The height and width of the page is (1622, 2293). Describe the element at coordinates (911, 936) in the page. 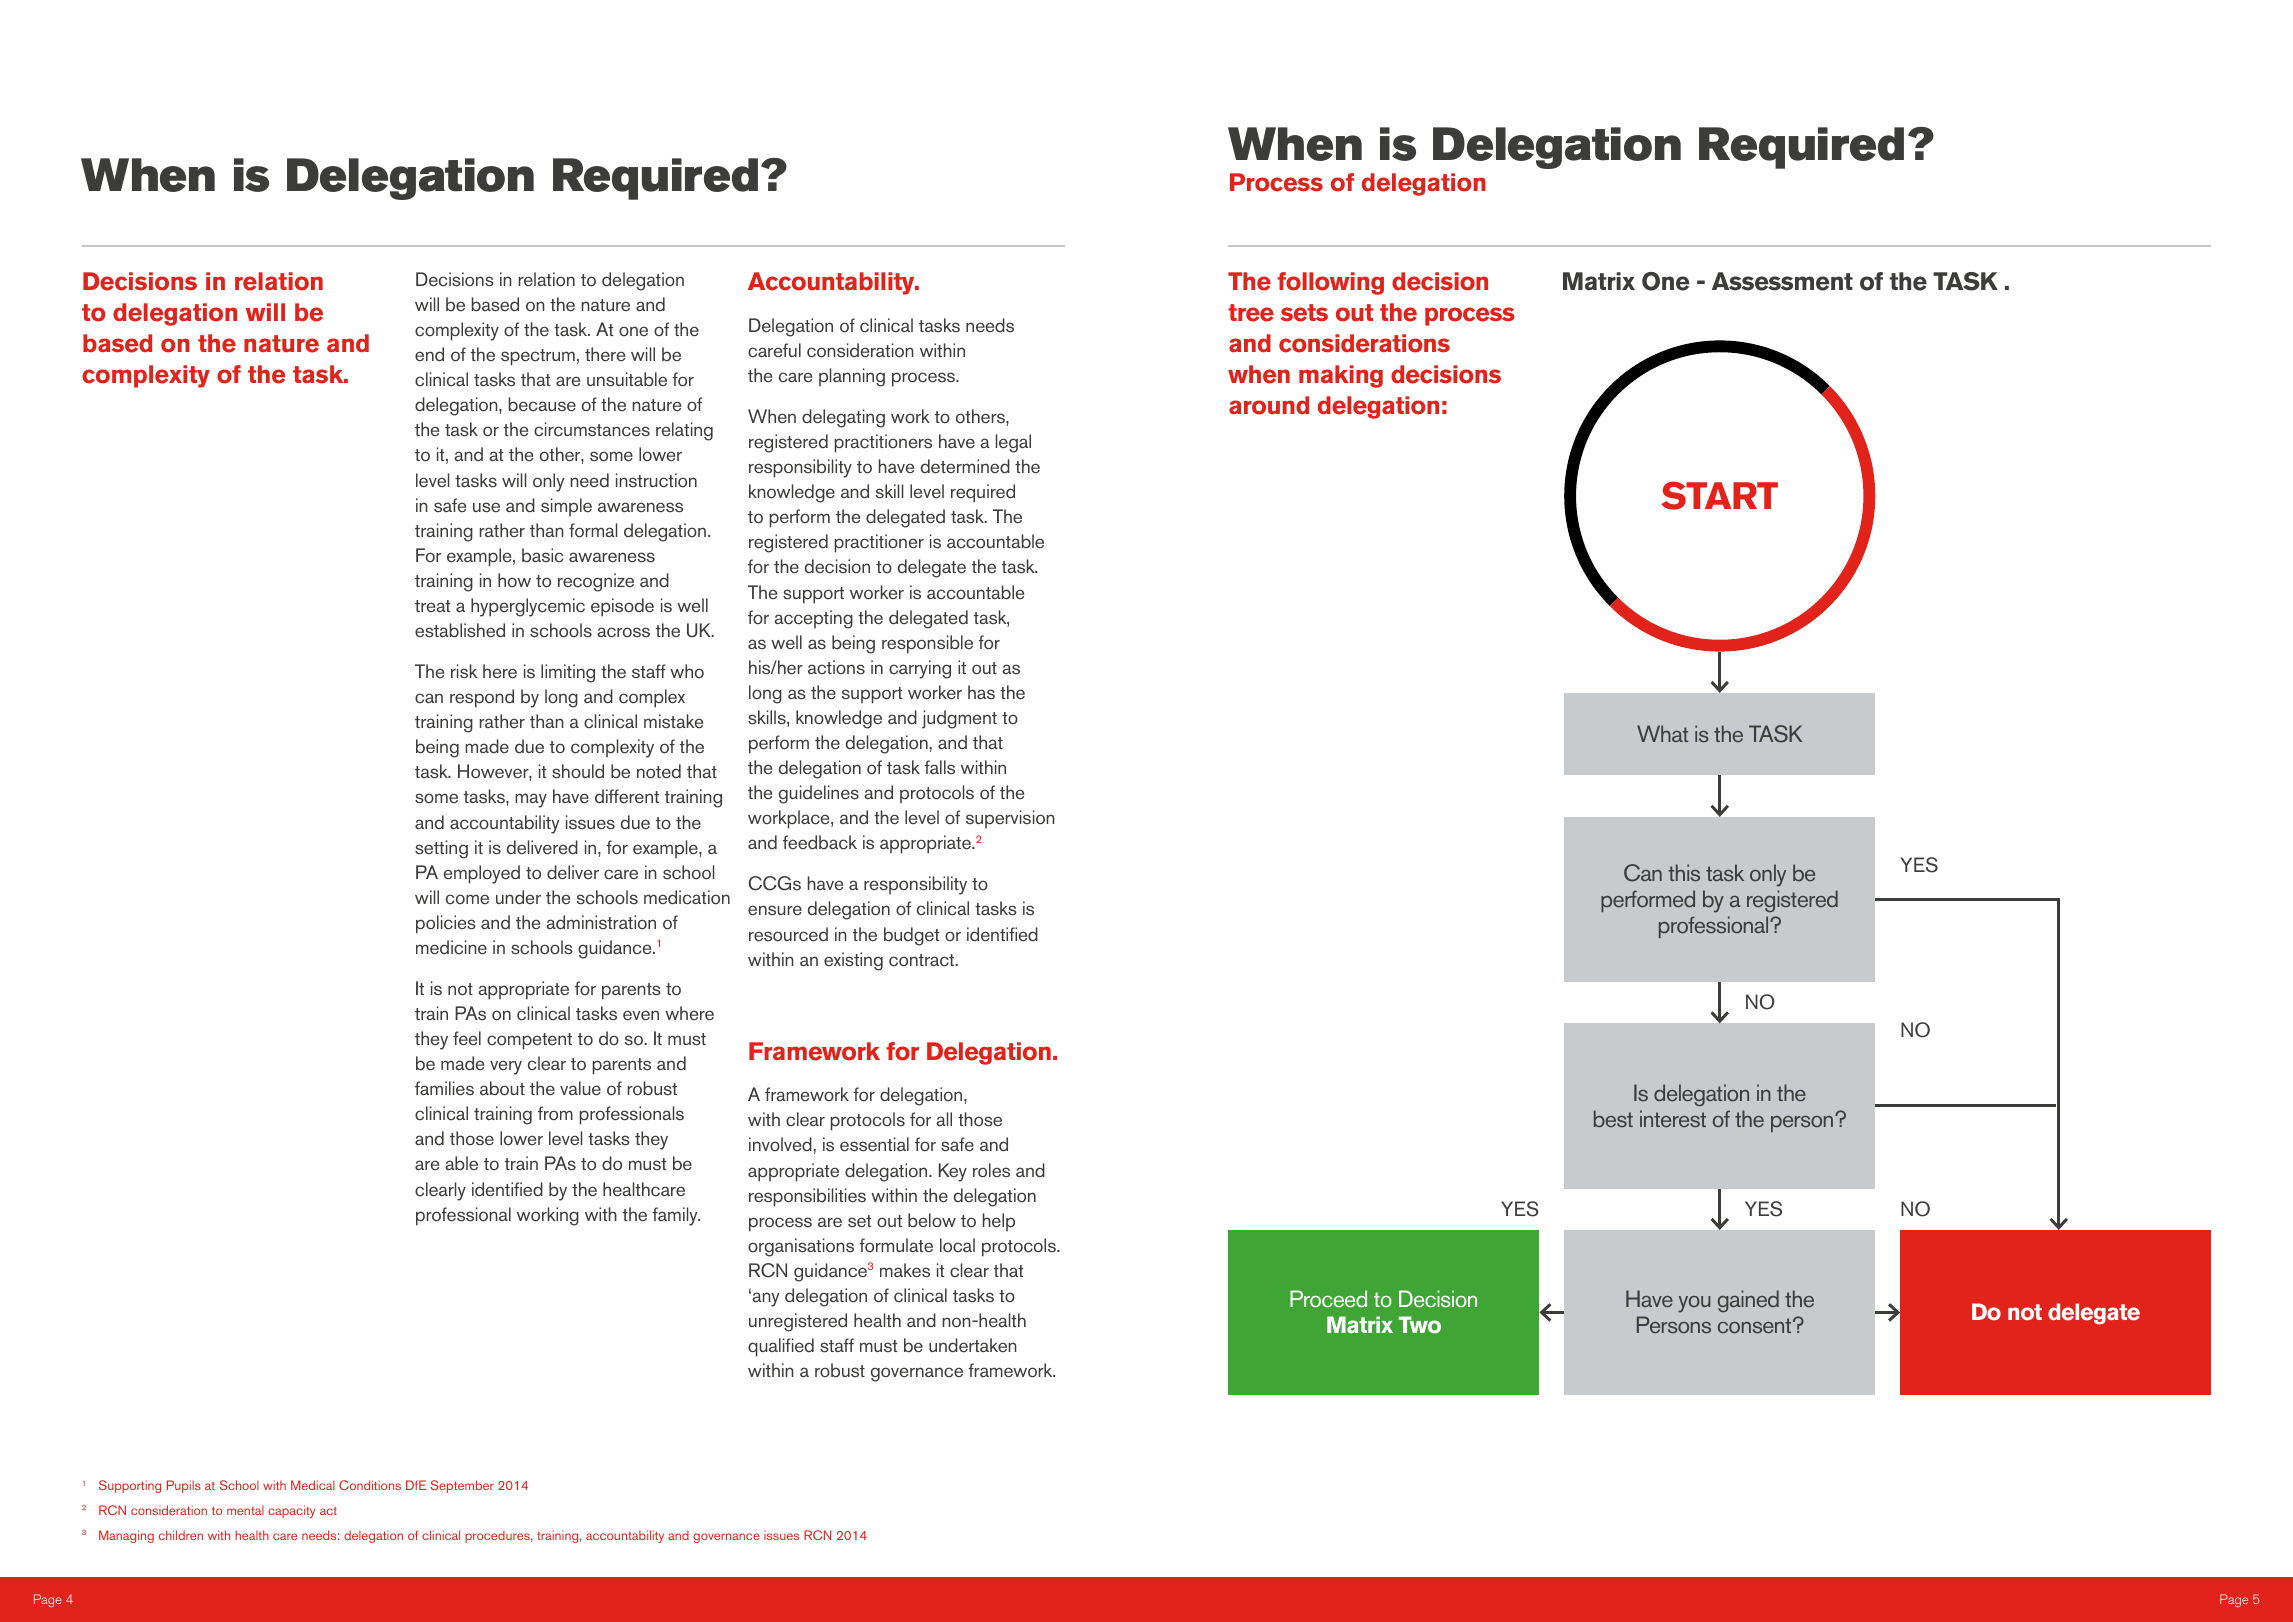

I see `budget` at that location.
